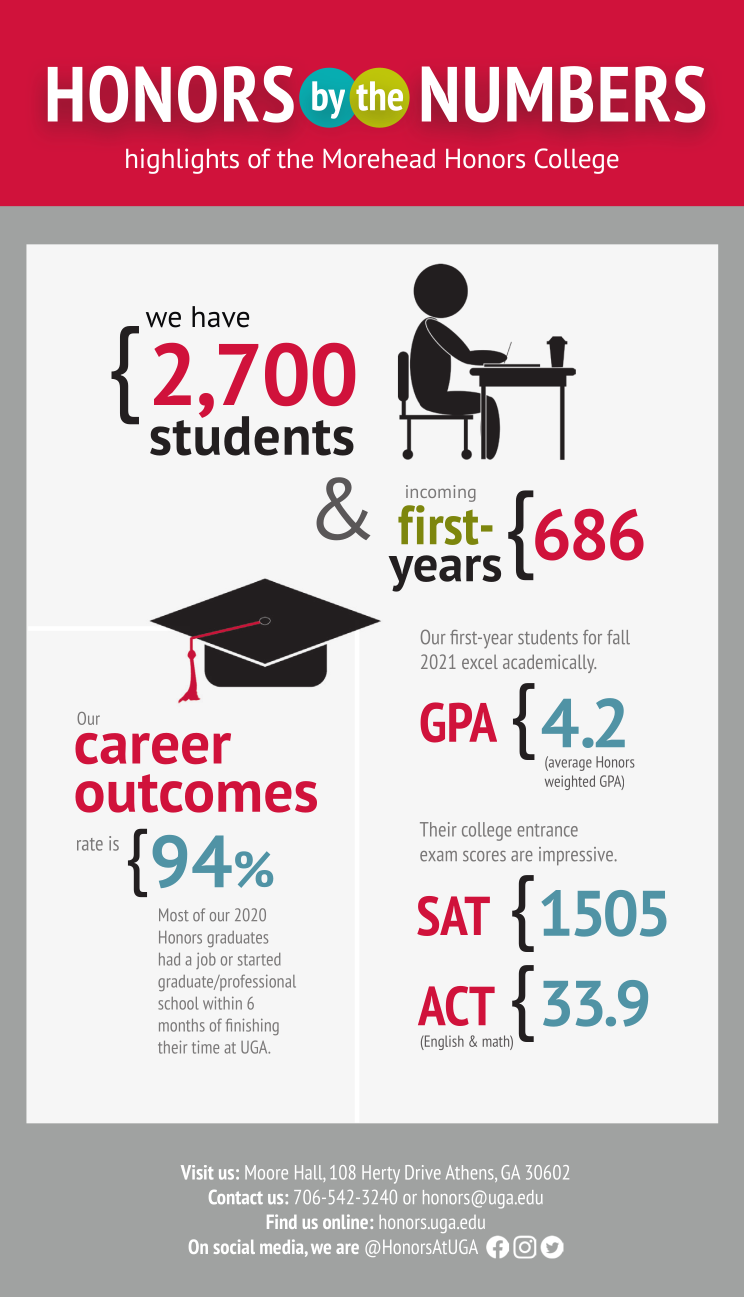 This screenshot has width=744, height=1297. Describe the element at coordinates (197, 1172) in the screenshot. I see `Visit` at that location.
